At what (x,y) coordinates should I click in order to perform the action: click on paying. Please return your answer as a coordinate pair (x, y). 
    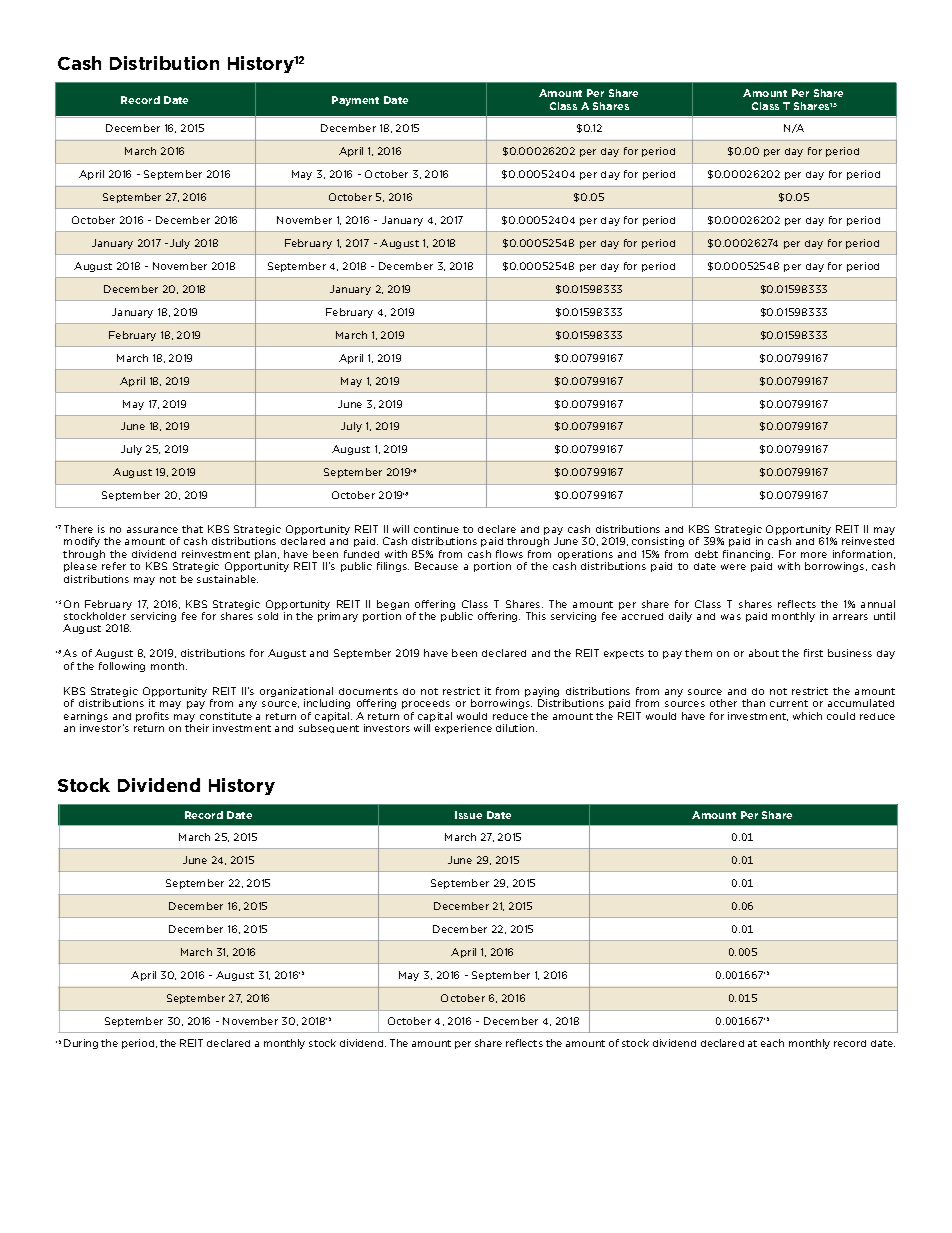
    Looking at the image, I should click on (542, 692).
